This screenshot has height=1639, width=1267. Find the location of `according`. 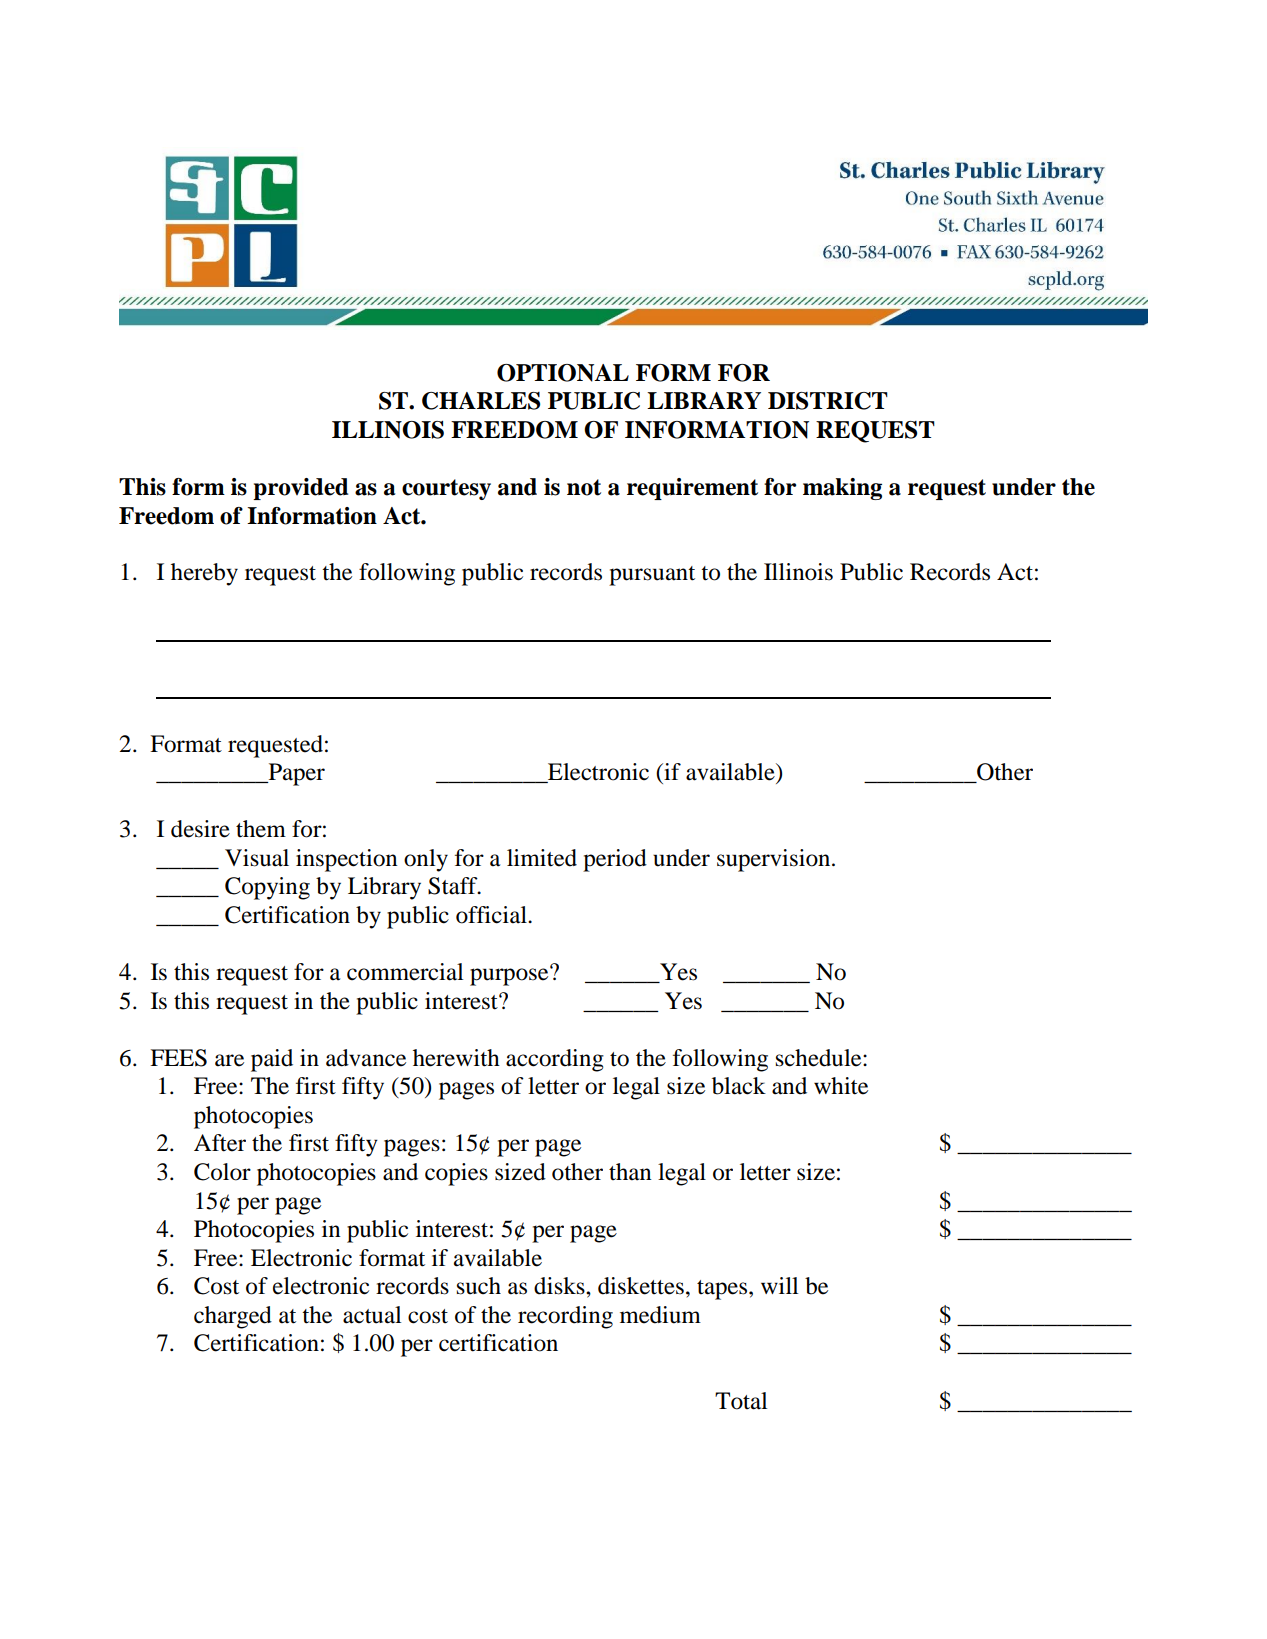

according is located at coordinates (555, 1060).
